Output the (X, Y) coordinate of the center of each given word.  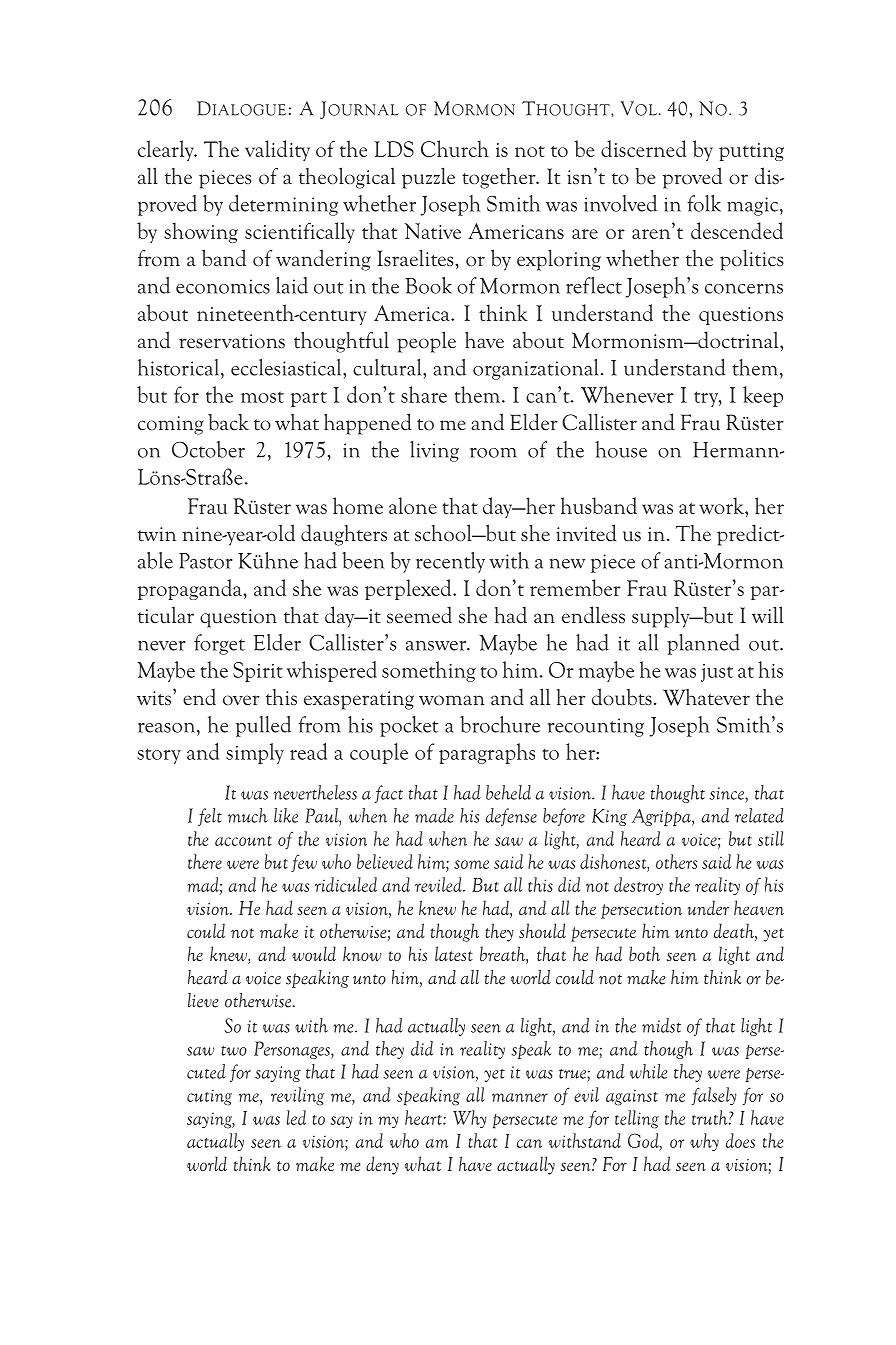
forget (219, 644)
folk (704, 203)
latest (454, 953)
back (228, 422)
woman (452, 700)
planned (703, 644)
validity (277, 150)
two (234, 1051)
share (424, 394)
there (205, 861)
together (500, 178)
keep (763, 396)
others (676, 861)
